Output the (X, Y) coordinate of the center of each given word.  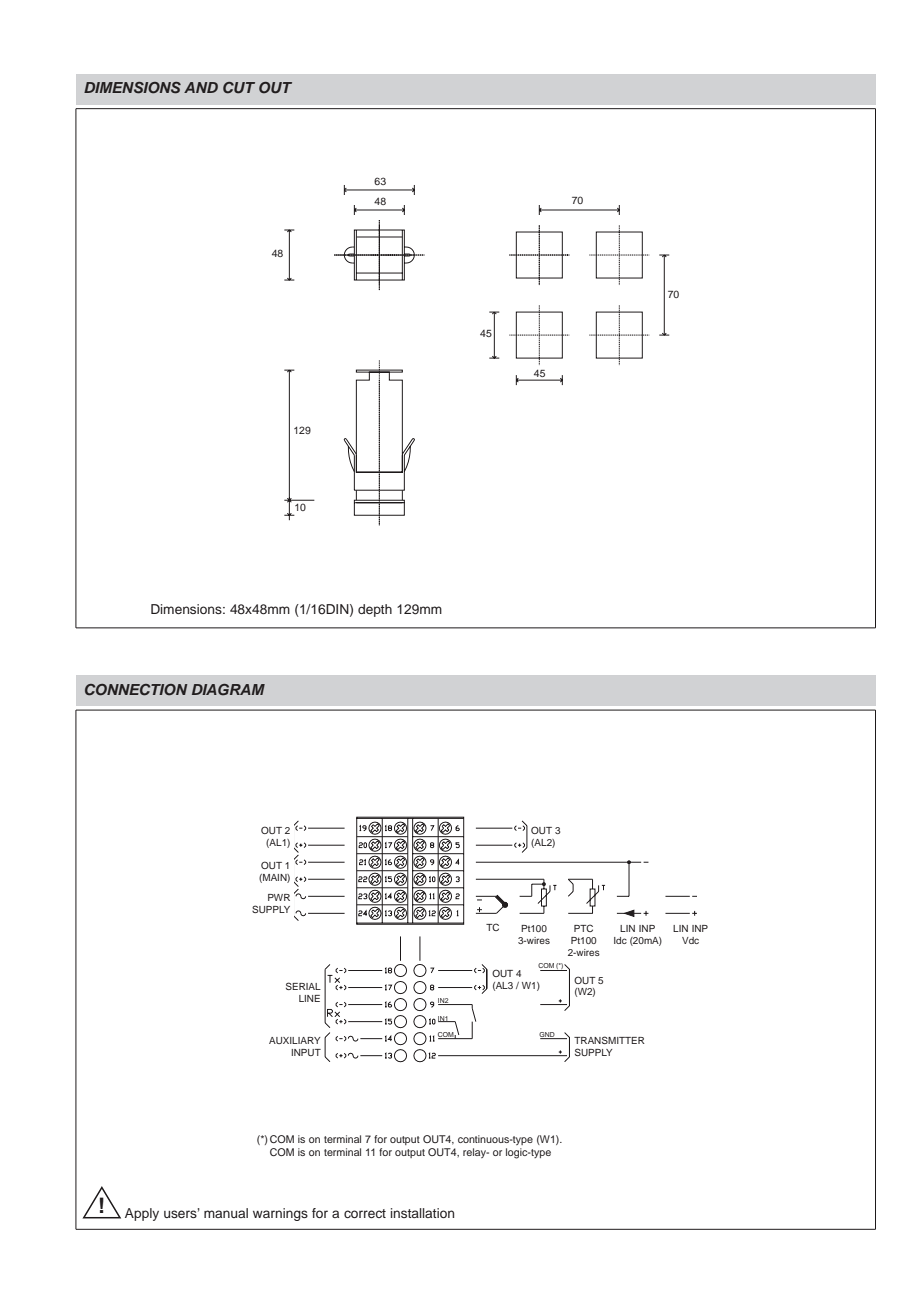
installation (422, 1213)
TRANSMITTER (609, 1040)
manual (226, 1213)
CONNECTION (136, 690)
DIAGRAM (228, 690)
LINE (309, 998)
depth (375, 610)
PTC (583, 928)
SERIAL (303, 986)
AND (201, 87)
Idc (620, 940)
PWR (279, 897)
